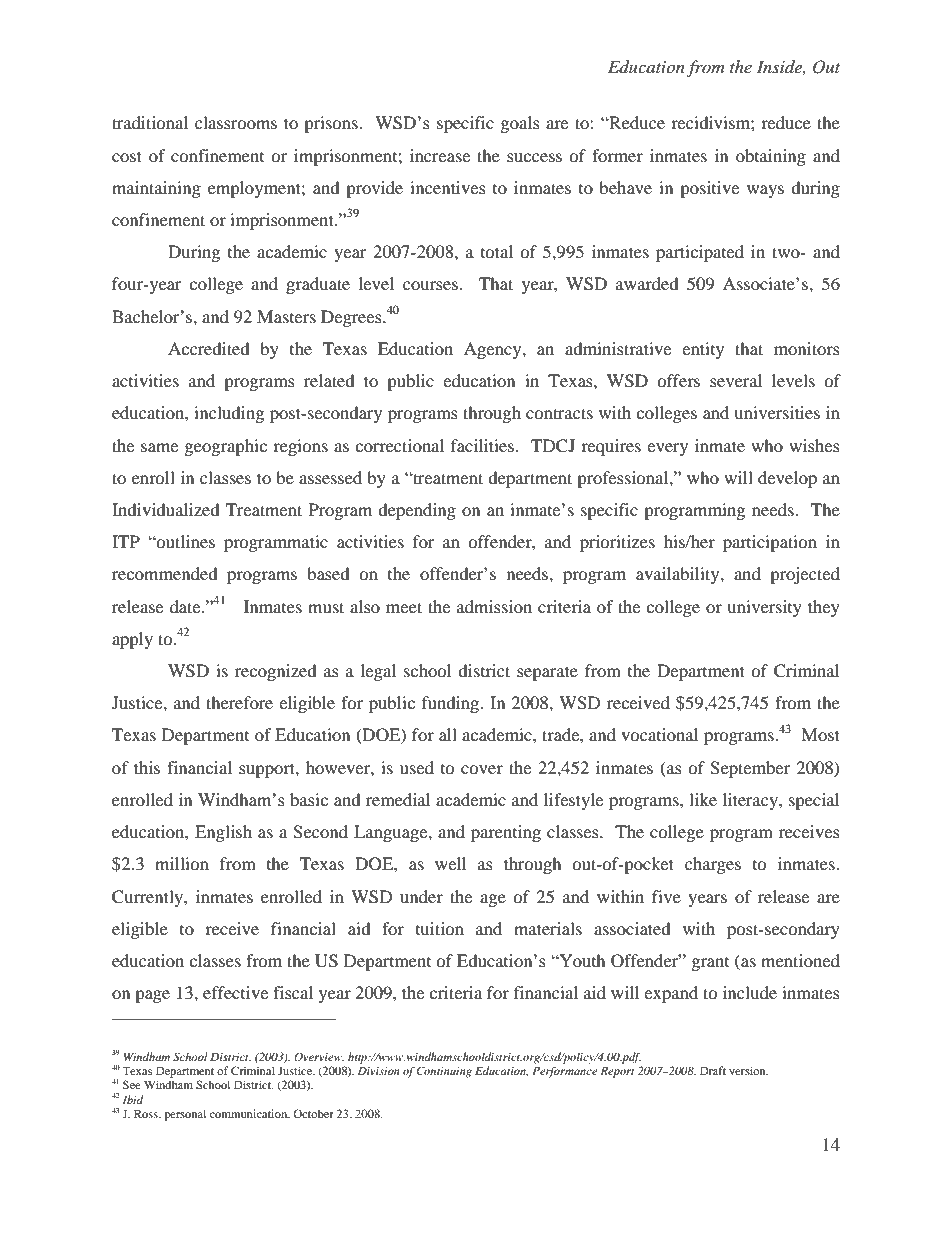 The image size is (952, 1233). What do you see at coordinates (185, 1115) in the page?
I see `personal` at bounding box center [185, 1115].
